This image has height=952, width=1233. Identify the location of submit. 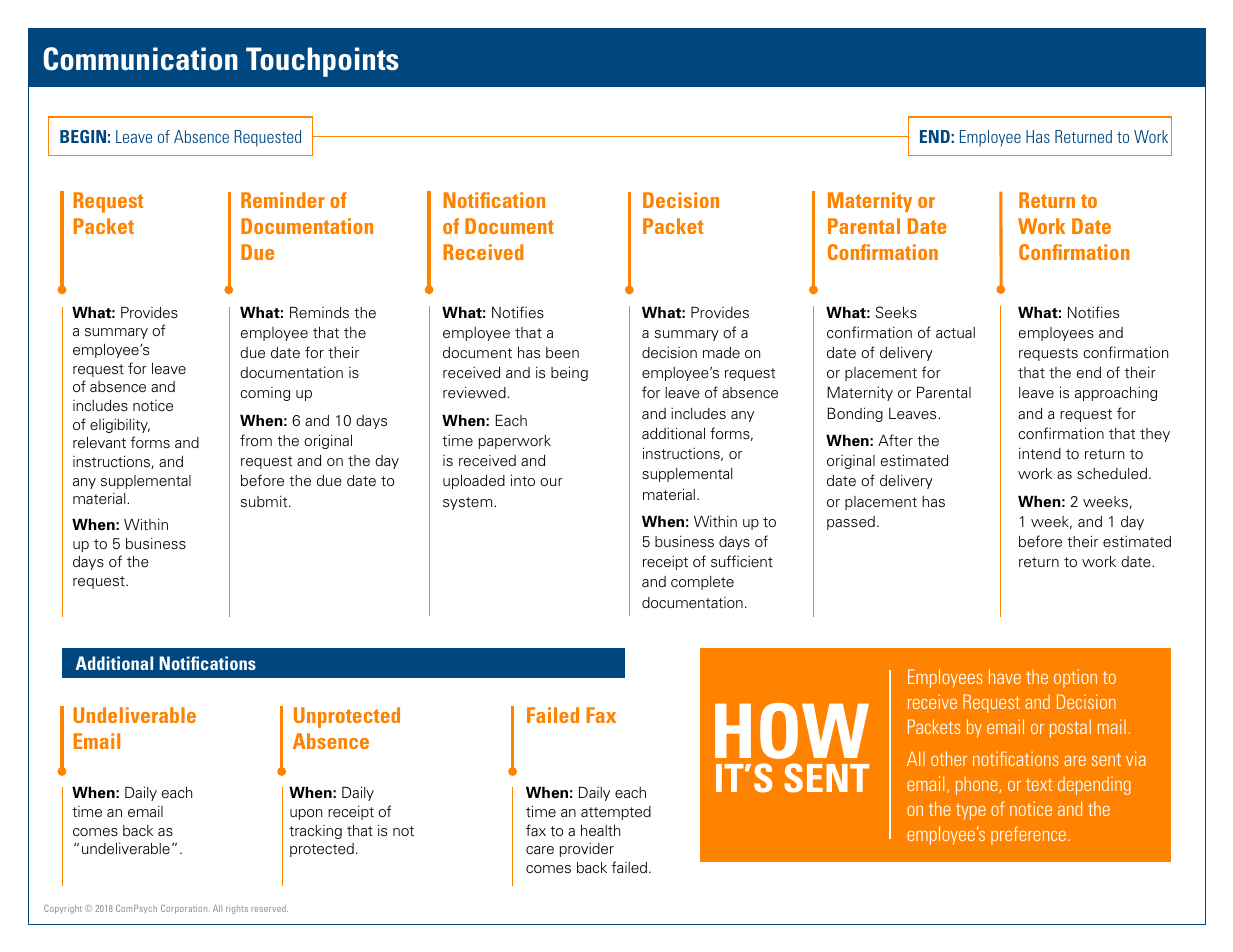
(265, 502).
